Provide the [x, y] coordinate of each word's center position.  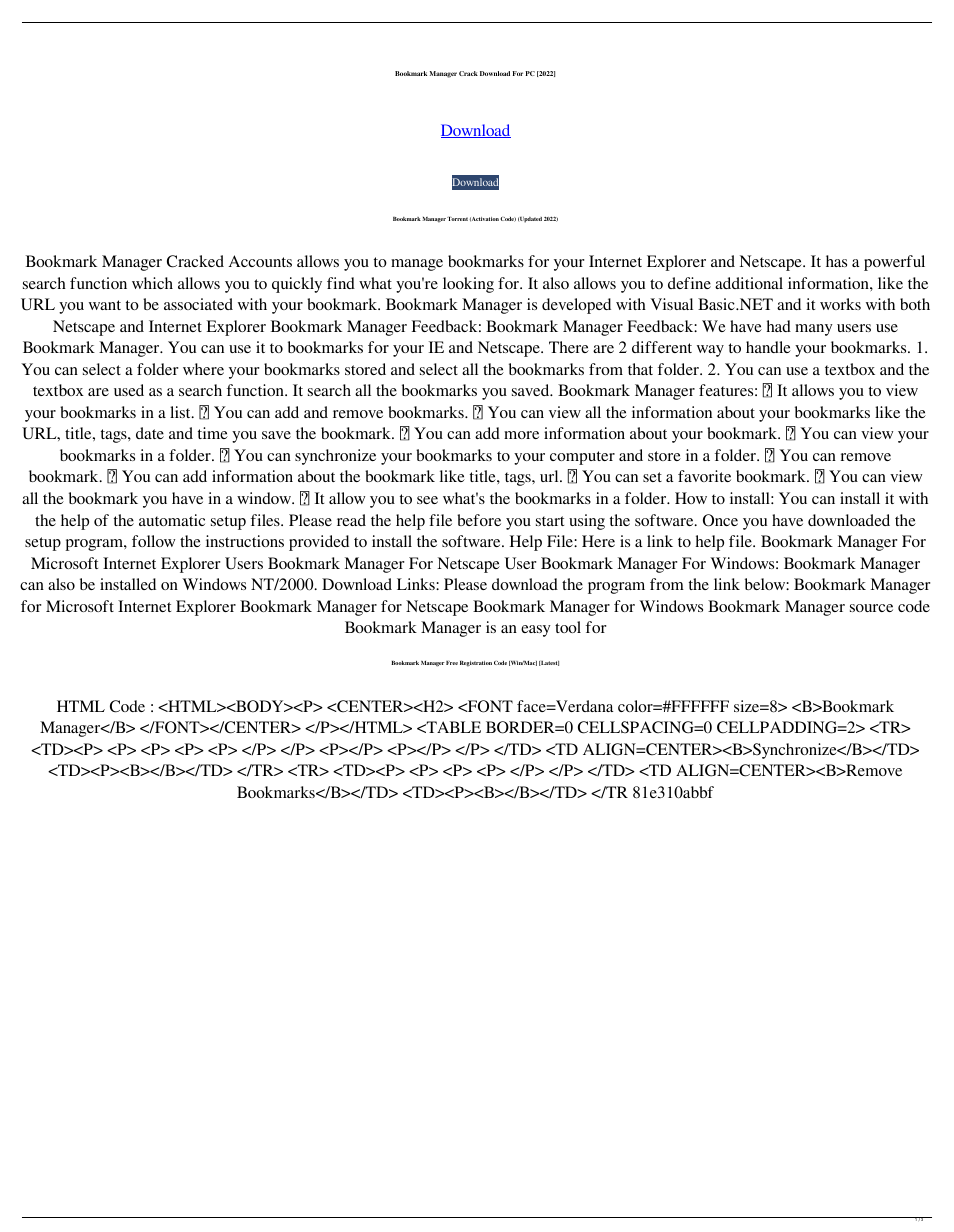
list [181, 412]
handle [768, 347]
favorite [704, 476]
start [550, 521]
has [836, 261]
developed [576, 306]
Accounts [260, 261]
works [840, 304]
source [871, 608]
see [427, 500]
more [521, 435]
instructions [245, 541]
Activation [484, 219]
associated [198, 304]
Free [452, 663]
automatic [172, 520]
